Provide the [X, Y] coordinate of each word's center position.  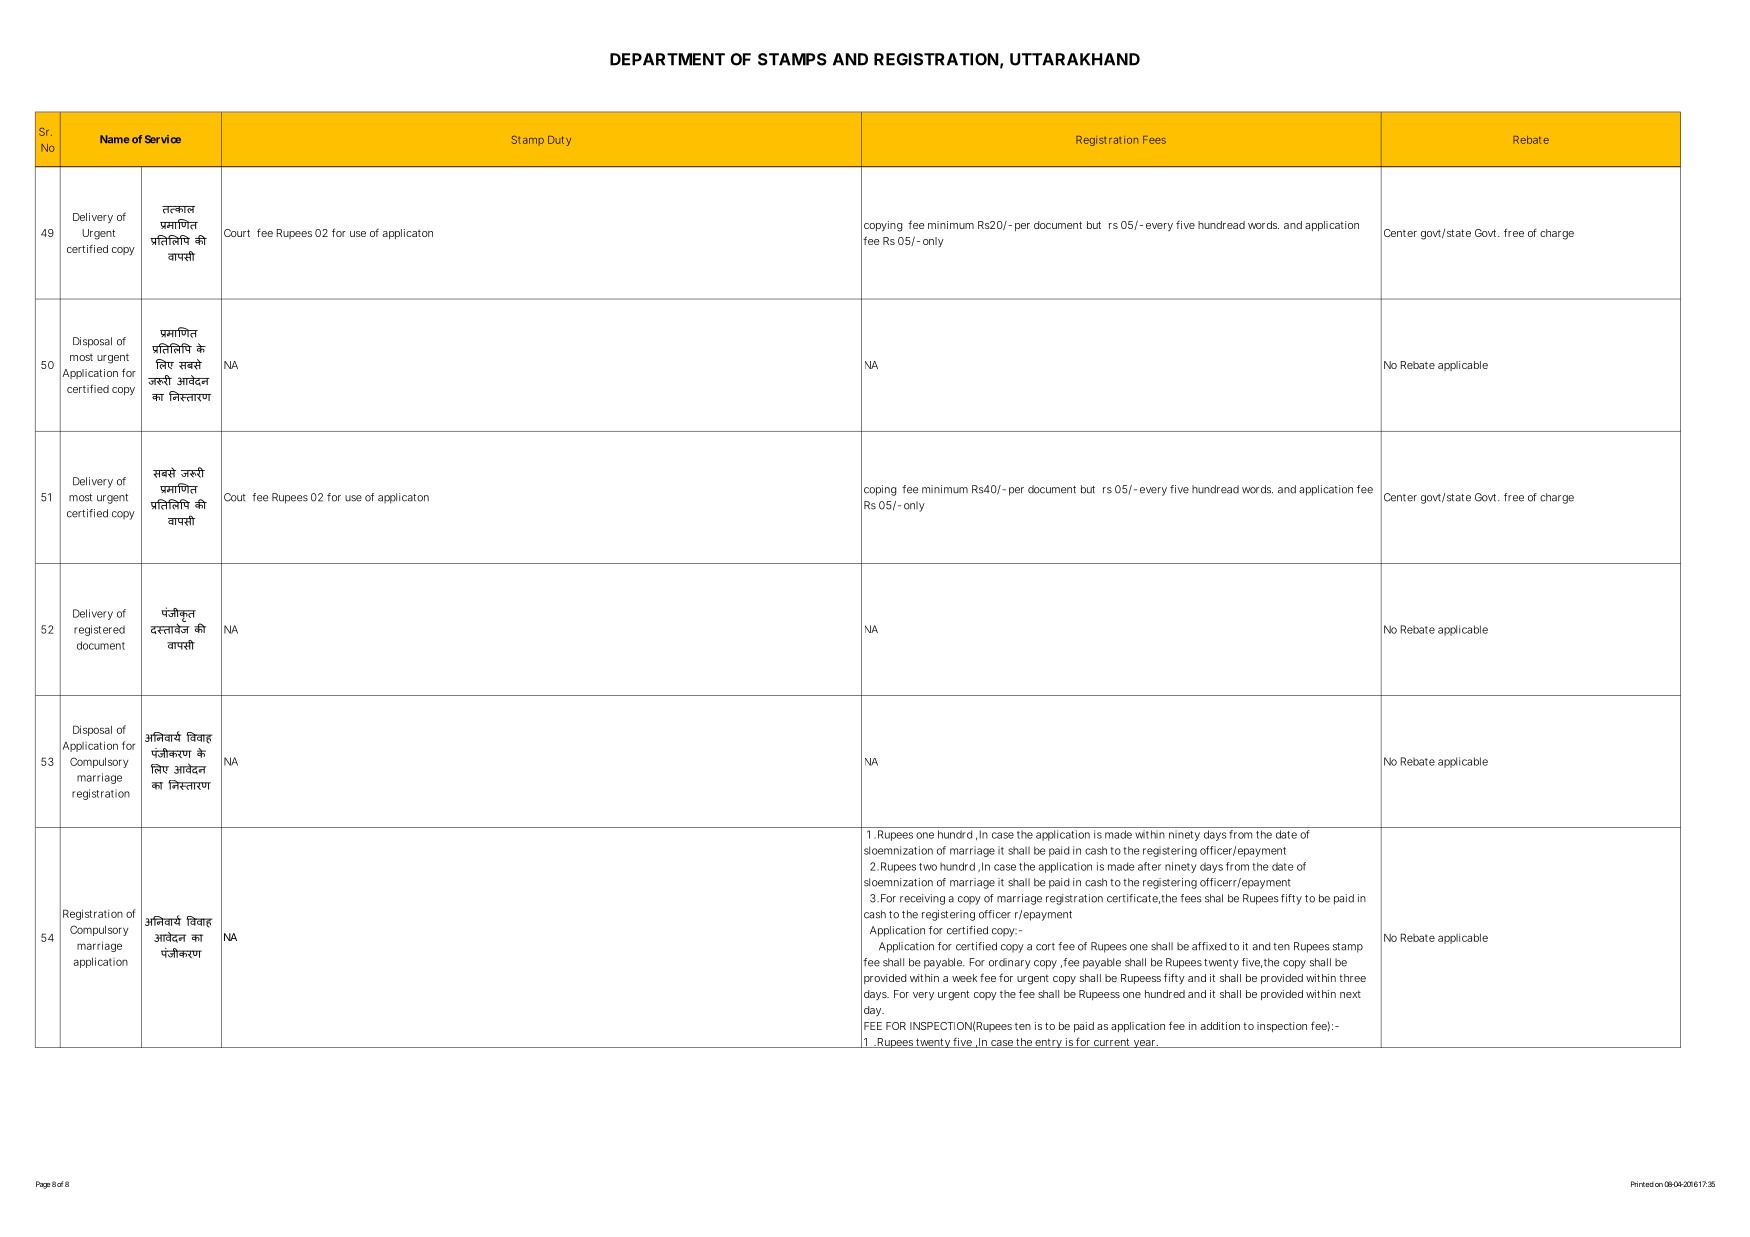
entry [1048, 1043]
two [928, 867]
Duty [559, 141]
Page [43, 1185]
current [1112, 1043]
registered [99, 630]
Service [163, 139]
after [1149, 866]
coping [880, 490]
